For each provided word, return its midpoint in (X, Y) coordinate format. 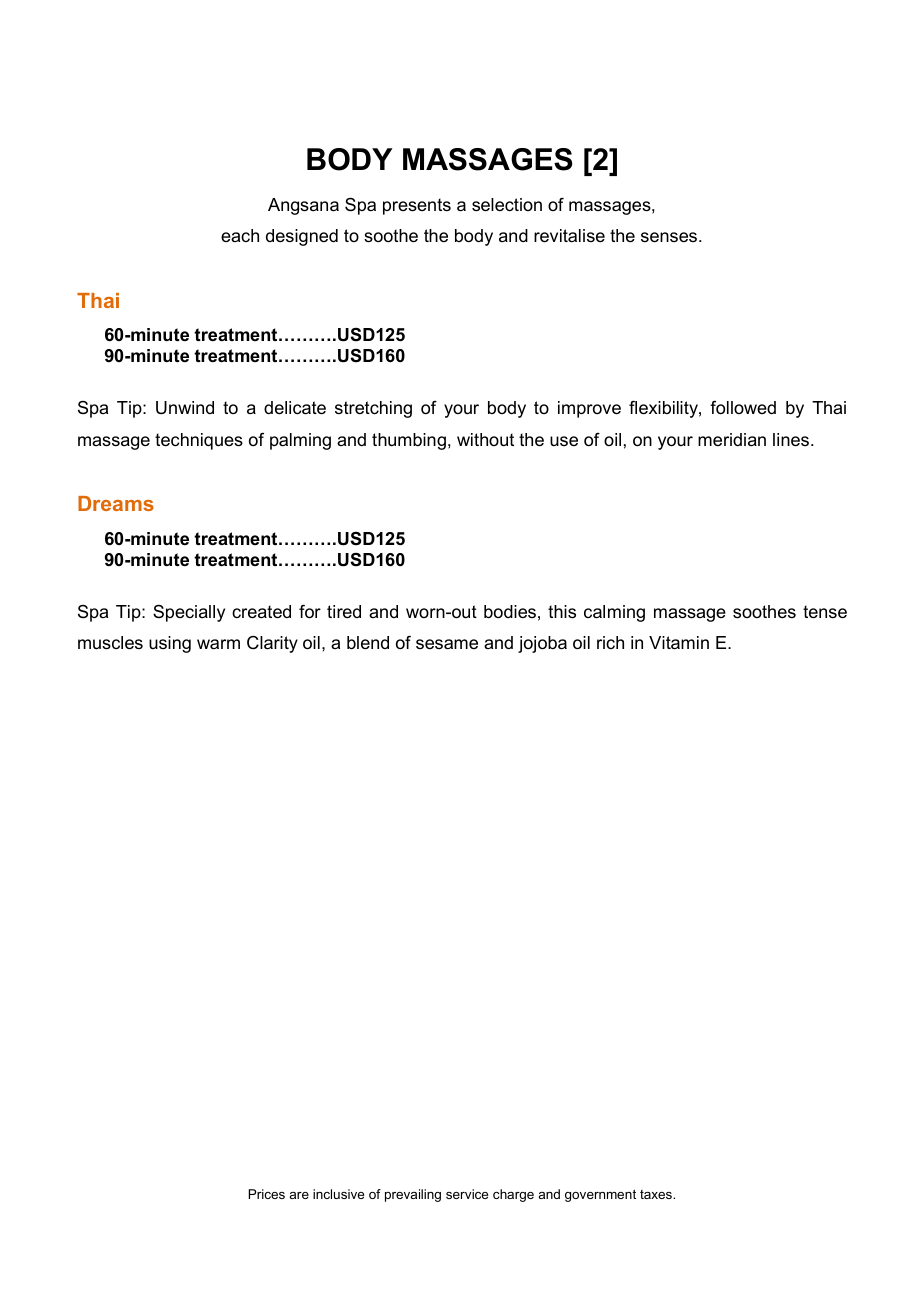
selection (507, 205)
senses (670, 237)
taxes (657, 1194)
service (467, 1194)
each (240, 235)
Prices (266, 1194)
